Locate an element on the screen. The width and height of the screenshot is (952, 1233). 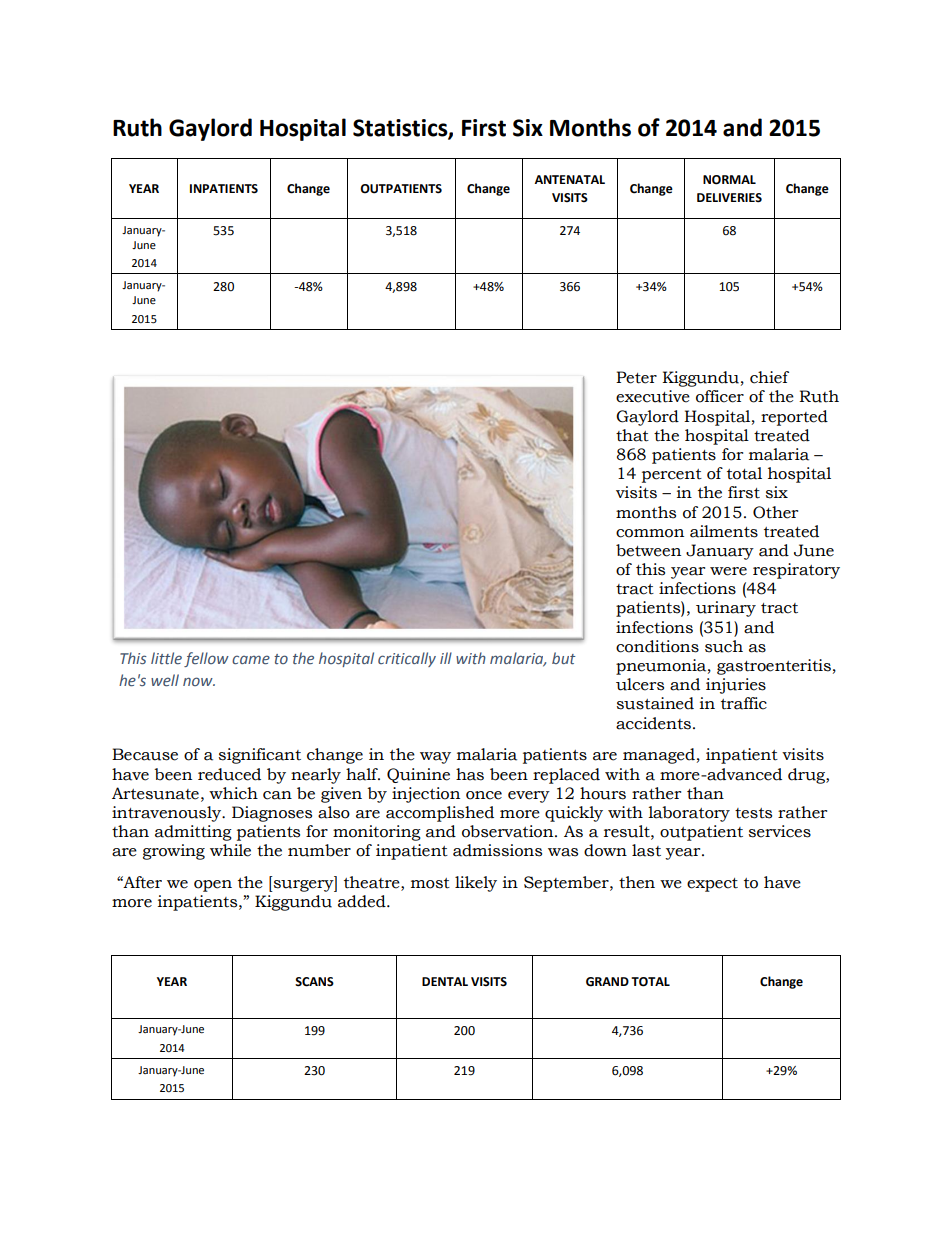
DELIVERIES is located at coordinates (729, 198).
